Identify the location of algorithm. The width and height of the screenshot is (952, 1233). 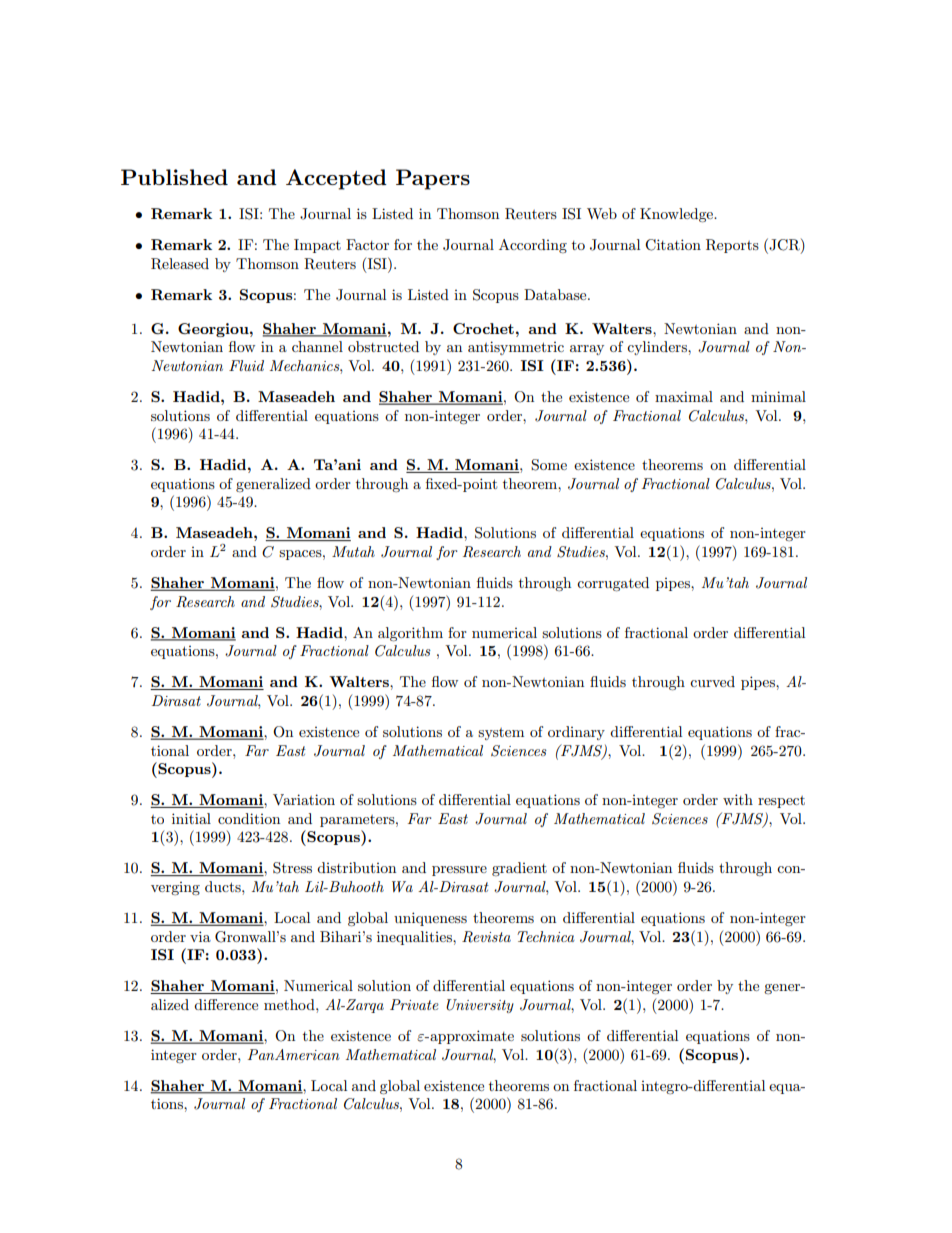
(410, 634).
